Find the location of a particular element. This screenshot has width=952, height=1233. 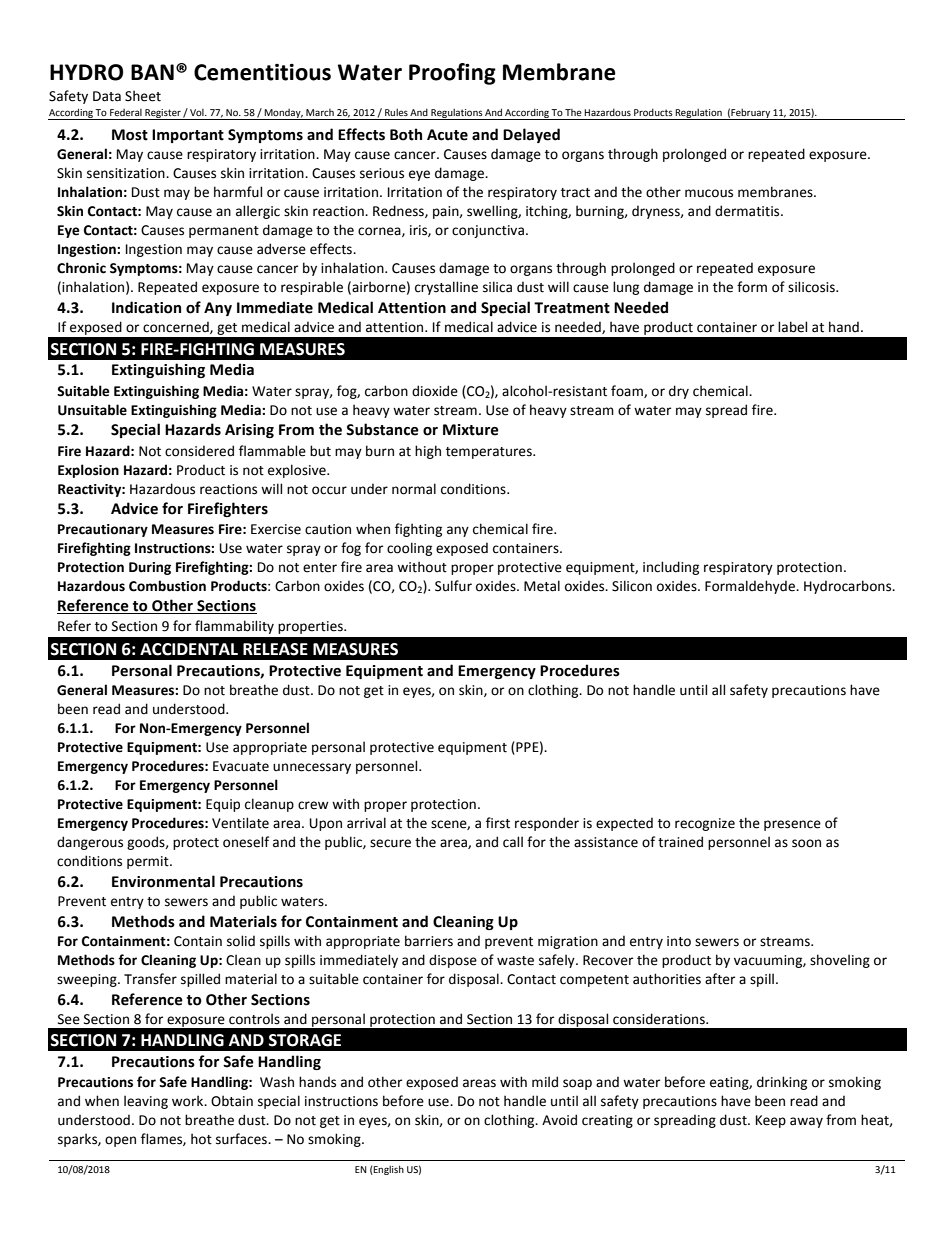

barriers is located at coordinates (429, 941).
